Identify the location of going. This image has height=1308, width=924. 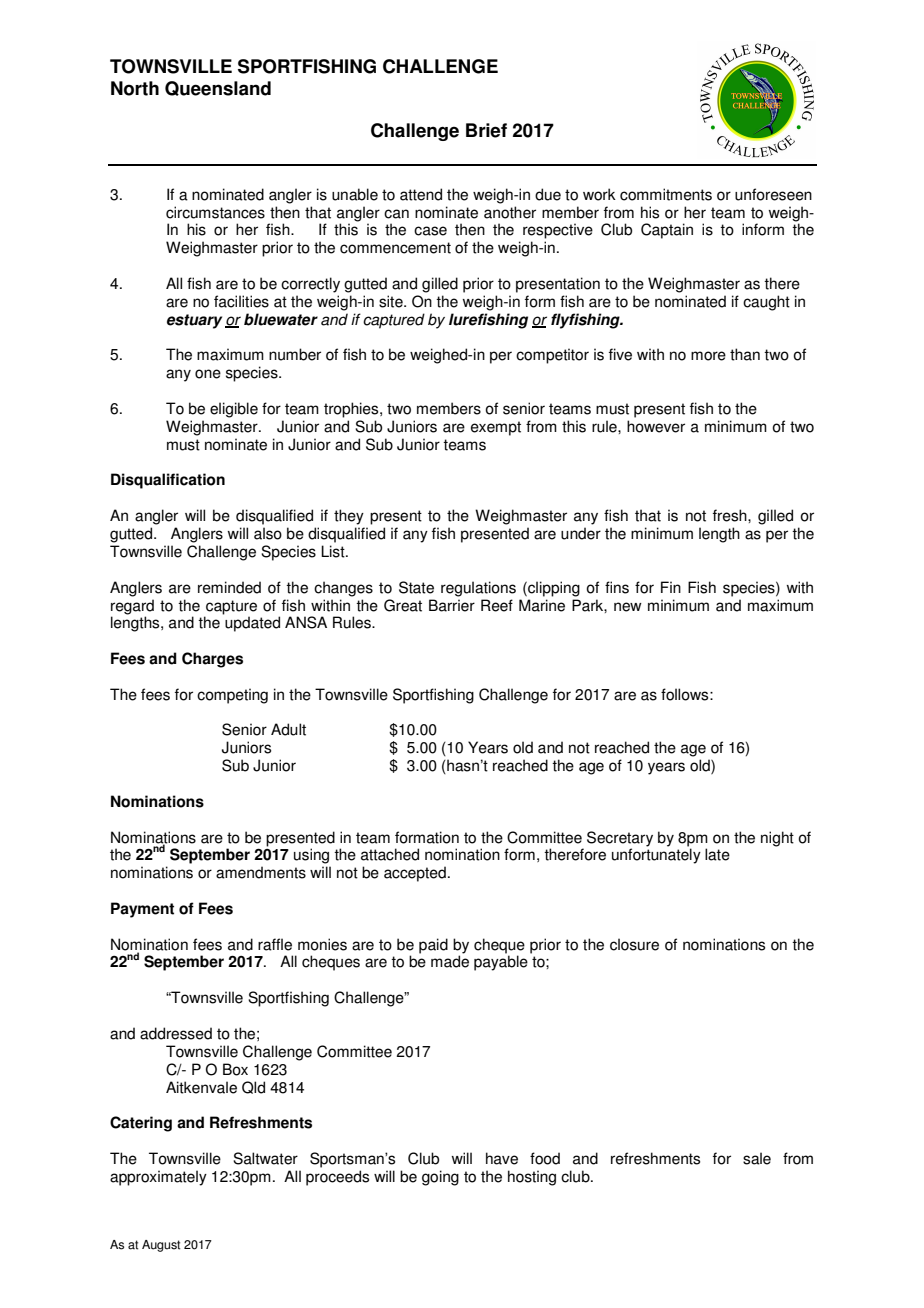
(440, 1178).
